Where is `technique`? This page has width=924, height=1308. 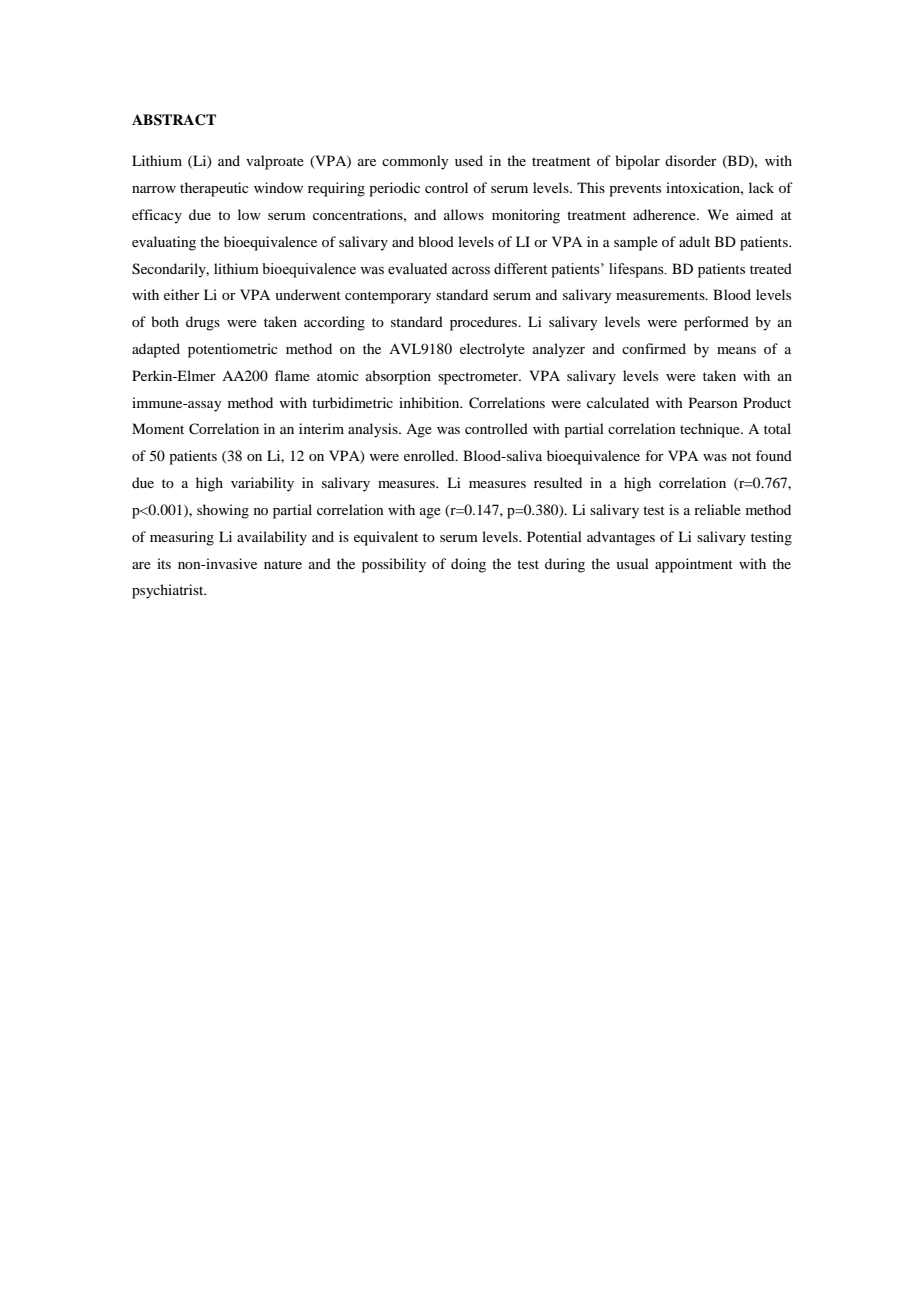
technique is located at coordinates (711, 430).
